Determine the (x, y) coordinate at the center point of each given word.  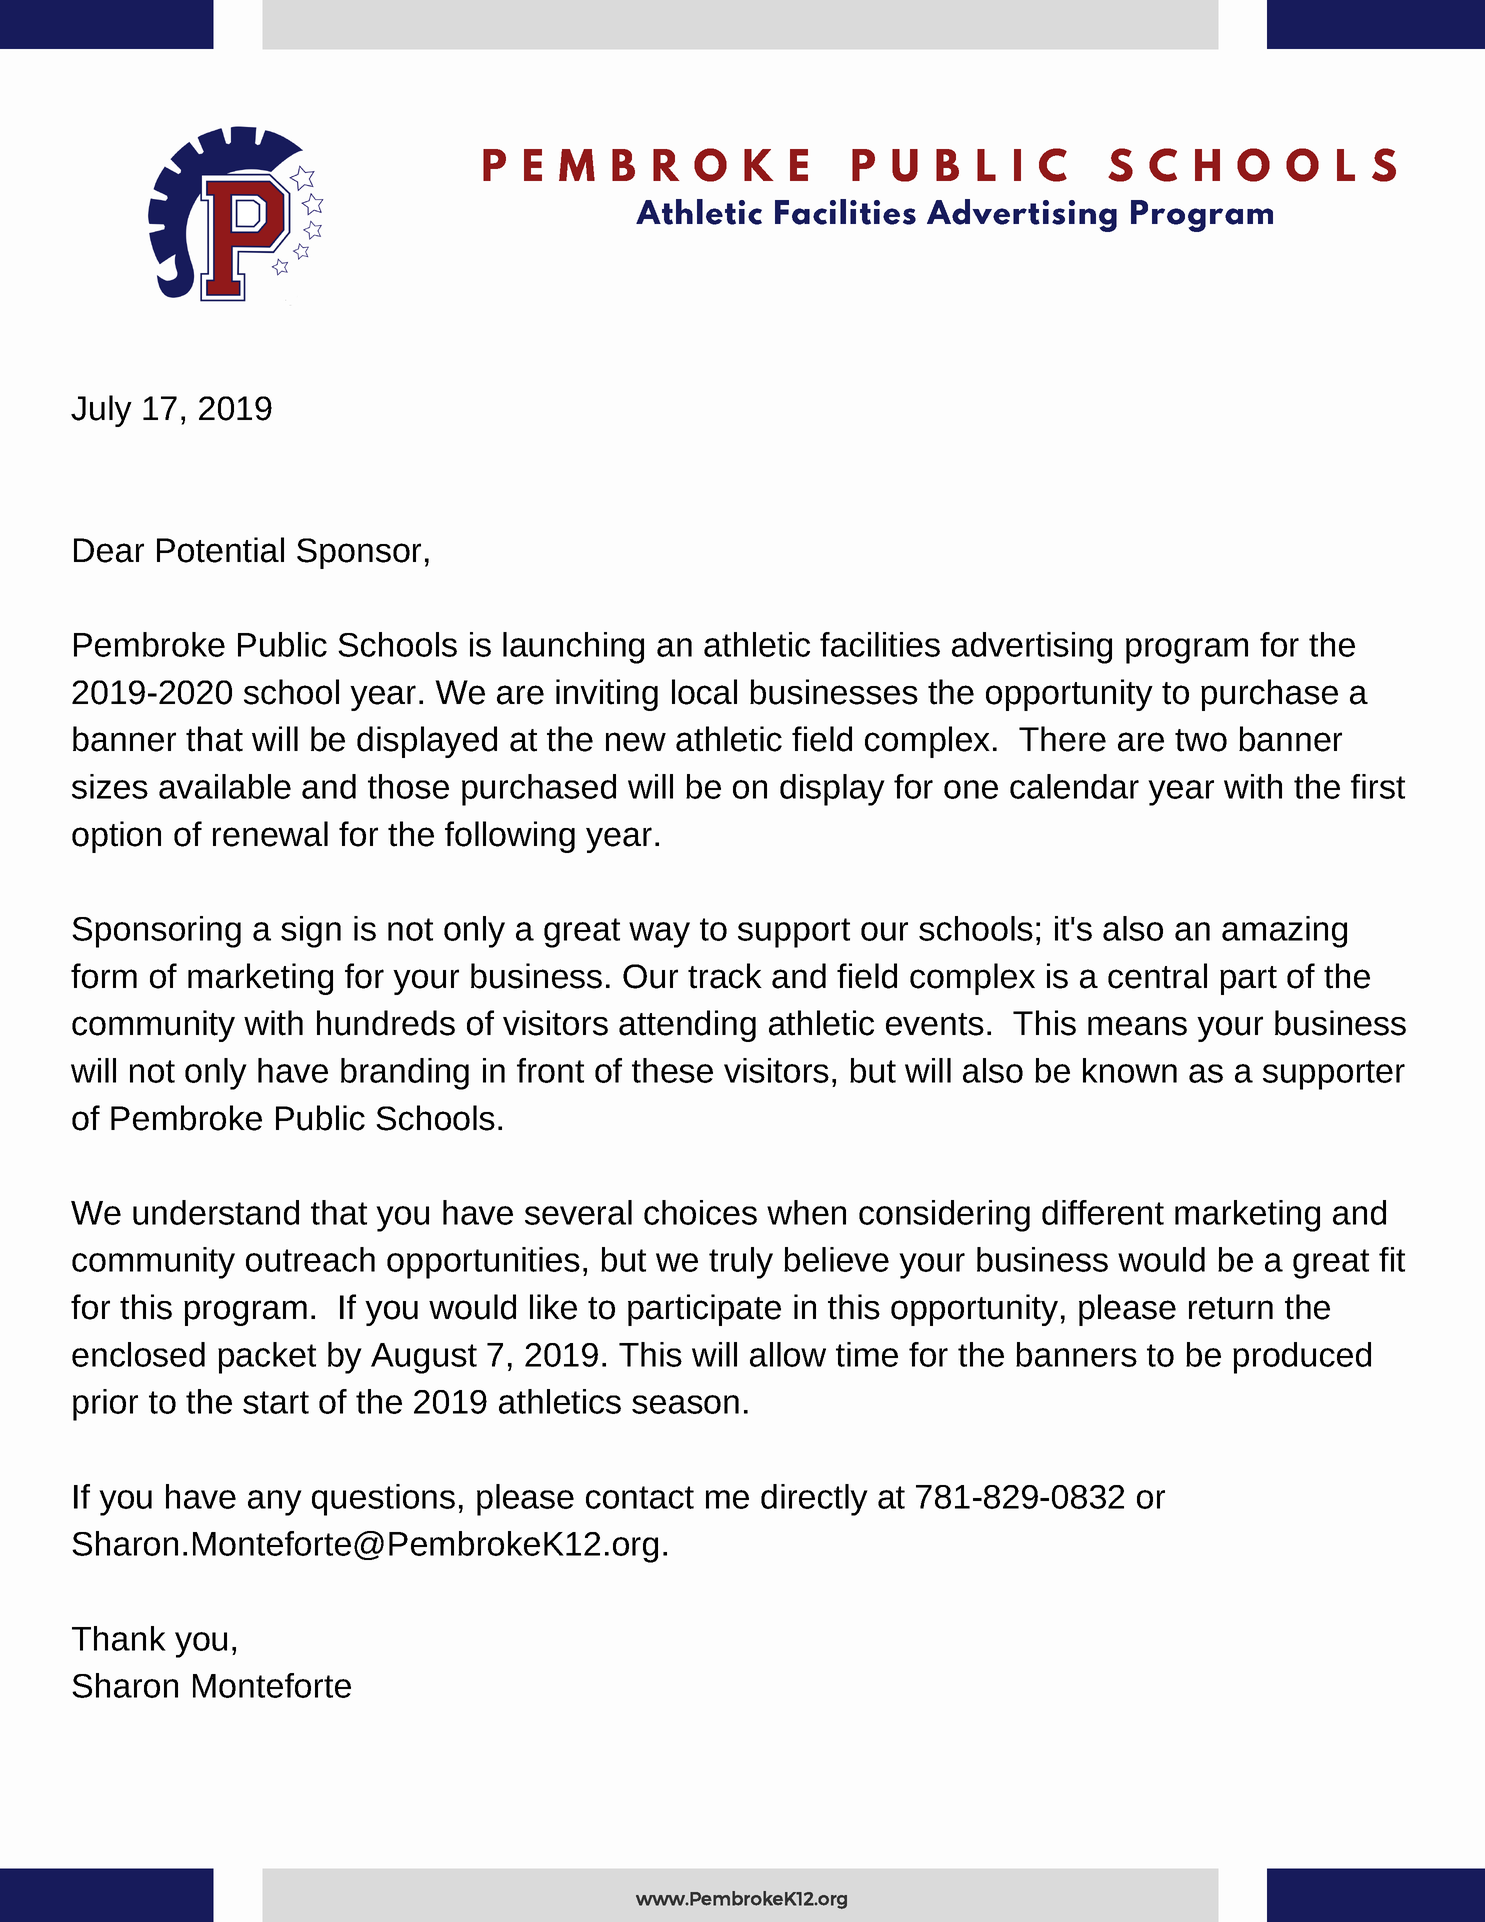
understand (216, 1212)
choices (700, 1212)
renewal (270, 834)
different (1103, 1212)
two (1201, 740)
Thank (119, 1638)
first (1378, 786)
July (101, 411)
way (659, 935)
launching (573, 648)
